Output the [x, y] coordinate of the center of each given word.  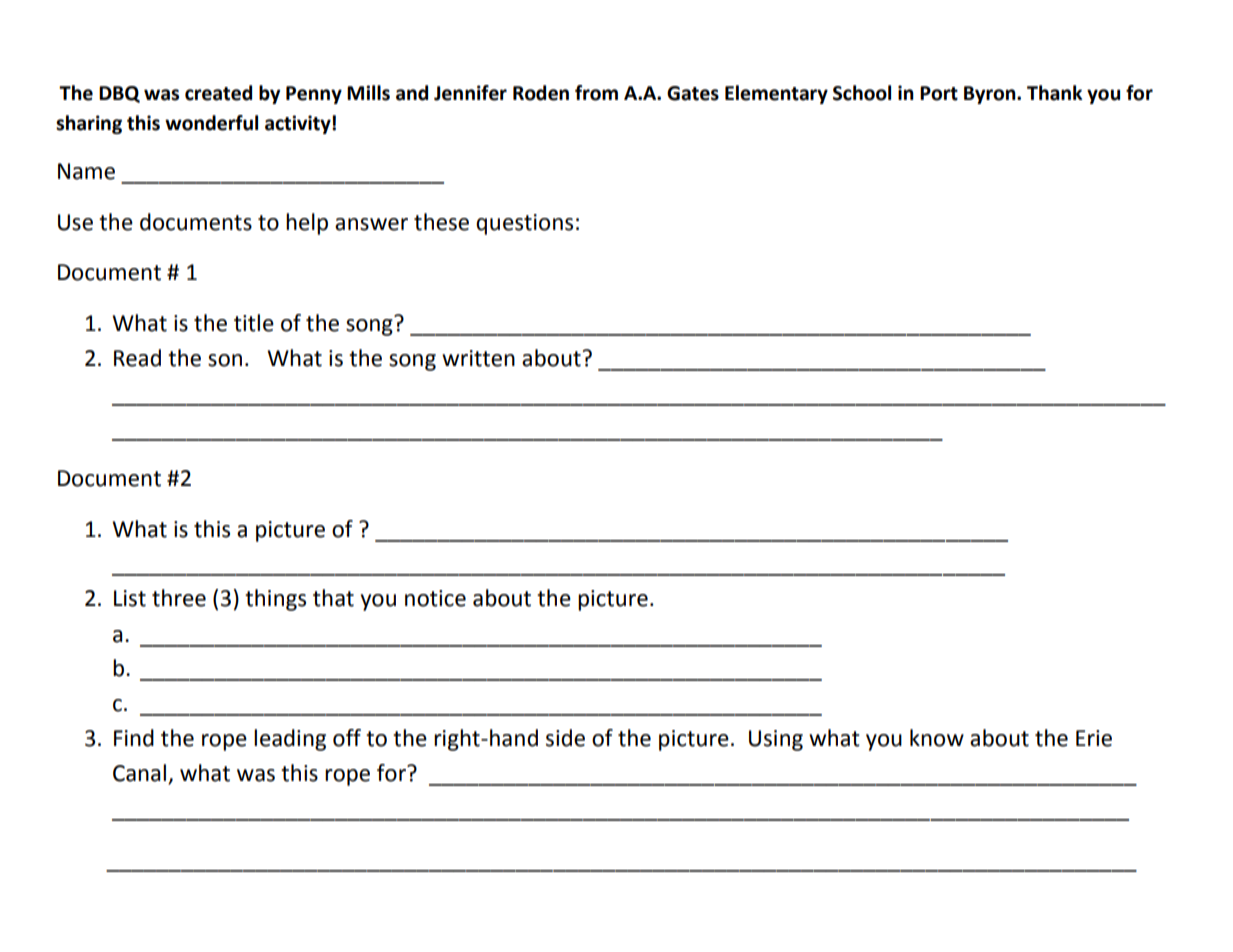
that [333, 598]
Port [939, 93]
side [565, 738]
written [478, 358]
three [179, 598]
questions [524, 224]
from [596, 93]
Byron [991, 95]
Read [137, 358]
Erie [1094, 738]
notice [435, 598]
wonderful [211, 123]
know [937, 738]
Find [134, 738]
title [254, 323]
